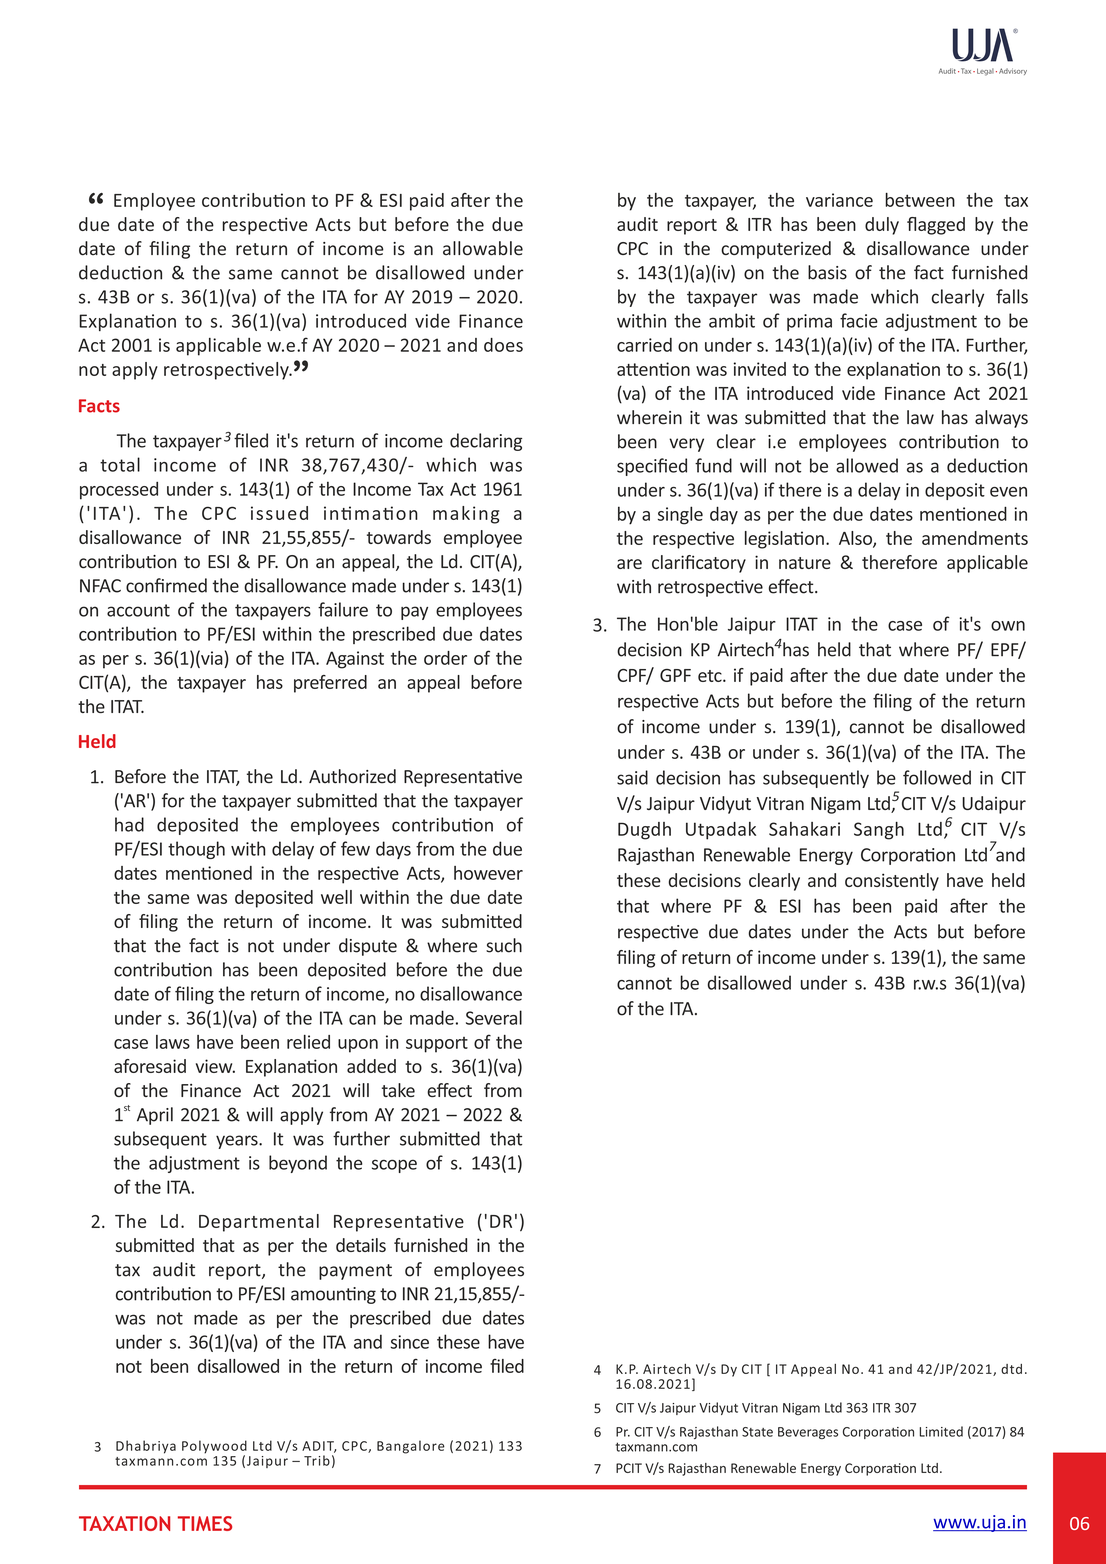 The height and width of the screenshot is (1564, 1106). Describe the element at coordinates (411, 1447) in the screenshot. I see `Bangalore` at that location.
